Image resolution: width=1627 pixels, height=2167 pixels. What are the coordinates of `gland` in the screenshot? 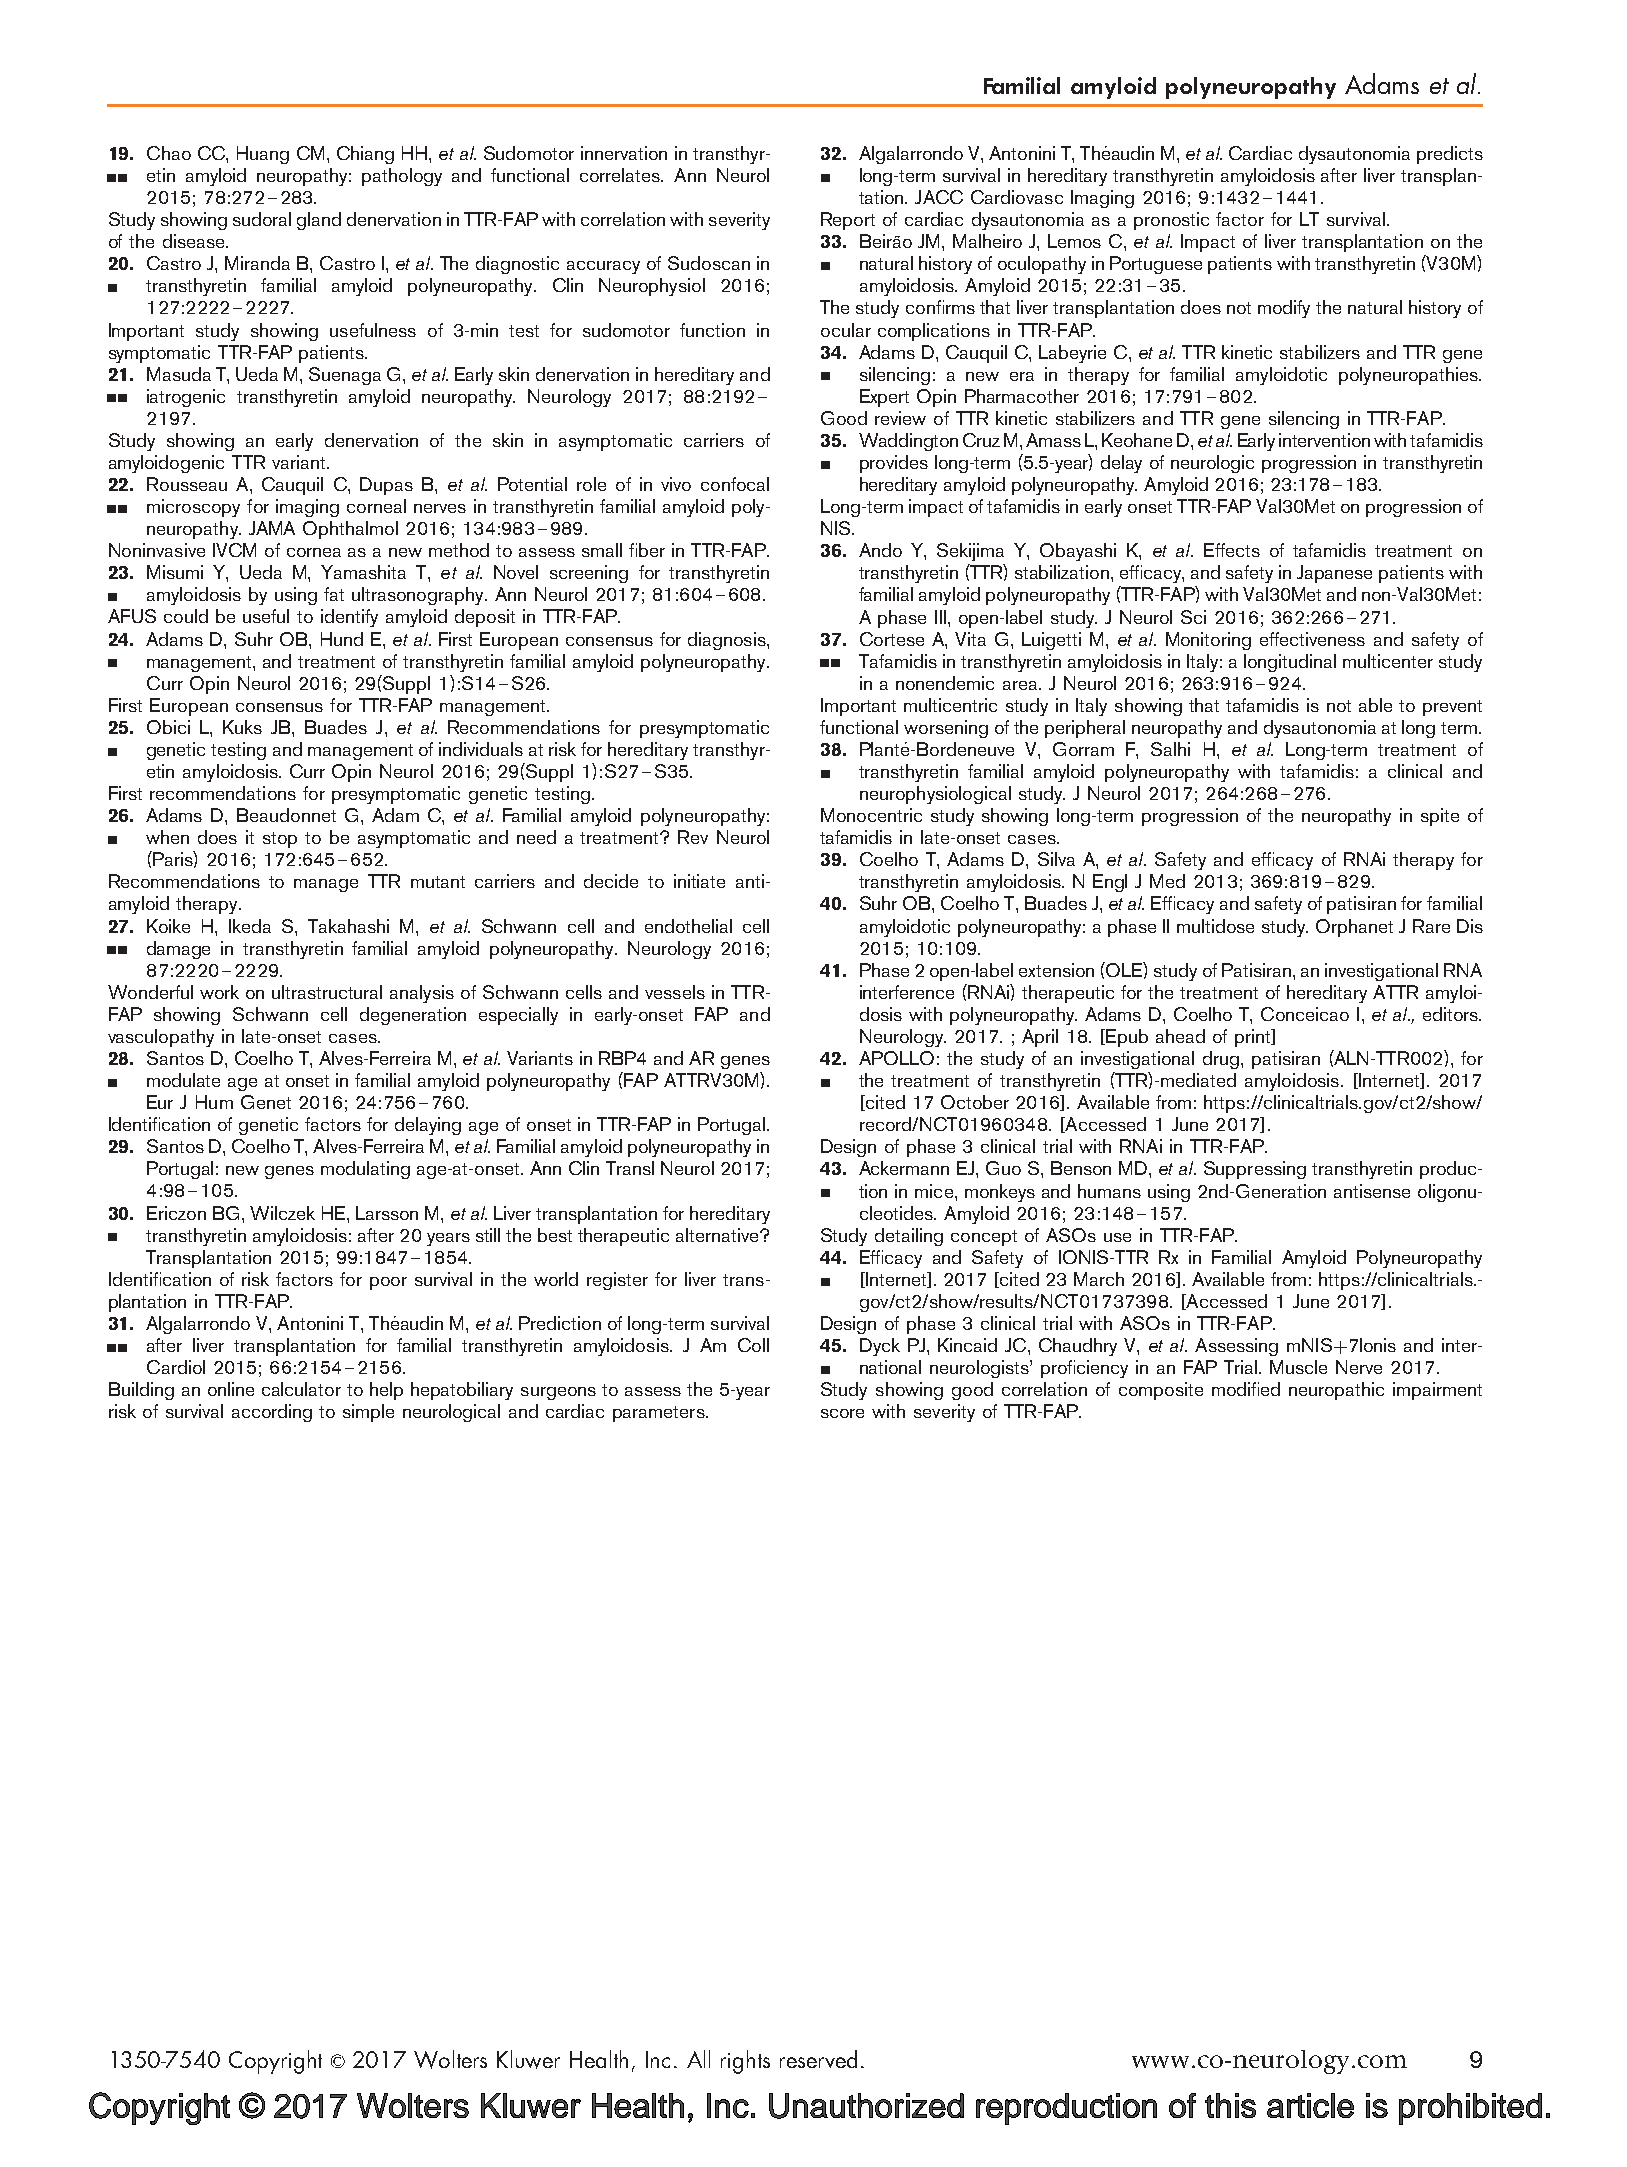 It's located at (319, 221).
